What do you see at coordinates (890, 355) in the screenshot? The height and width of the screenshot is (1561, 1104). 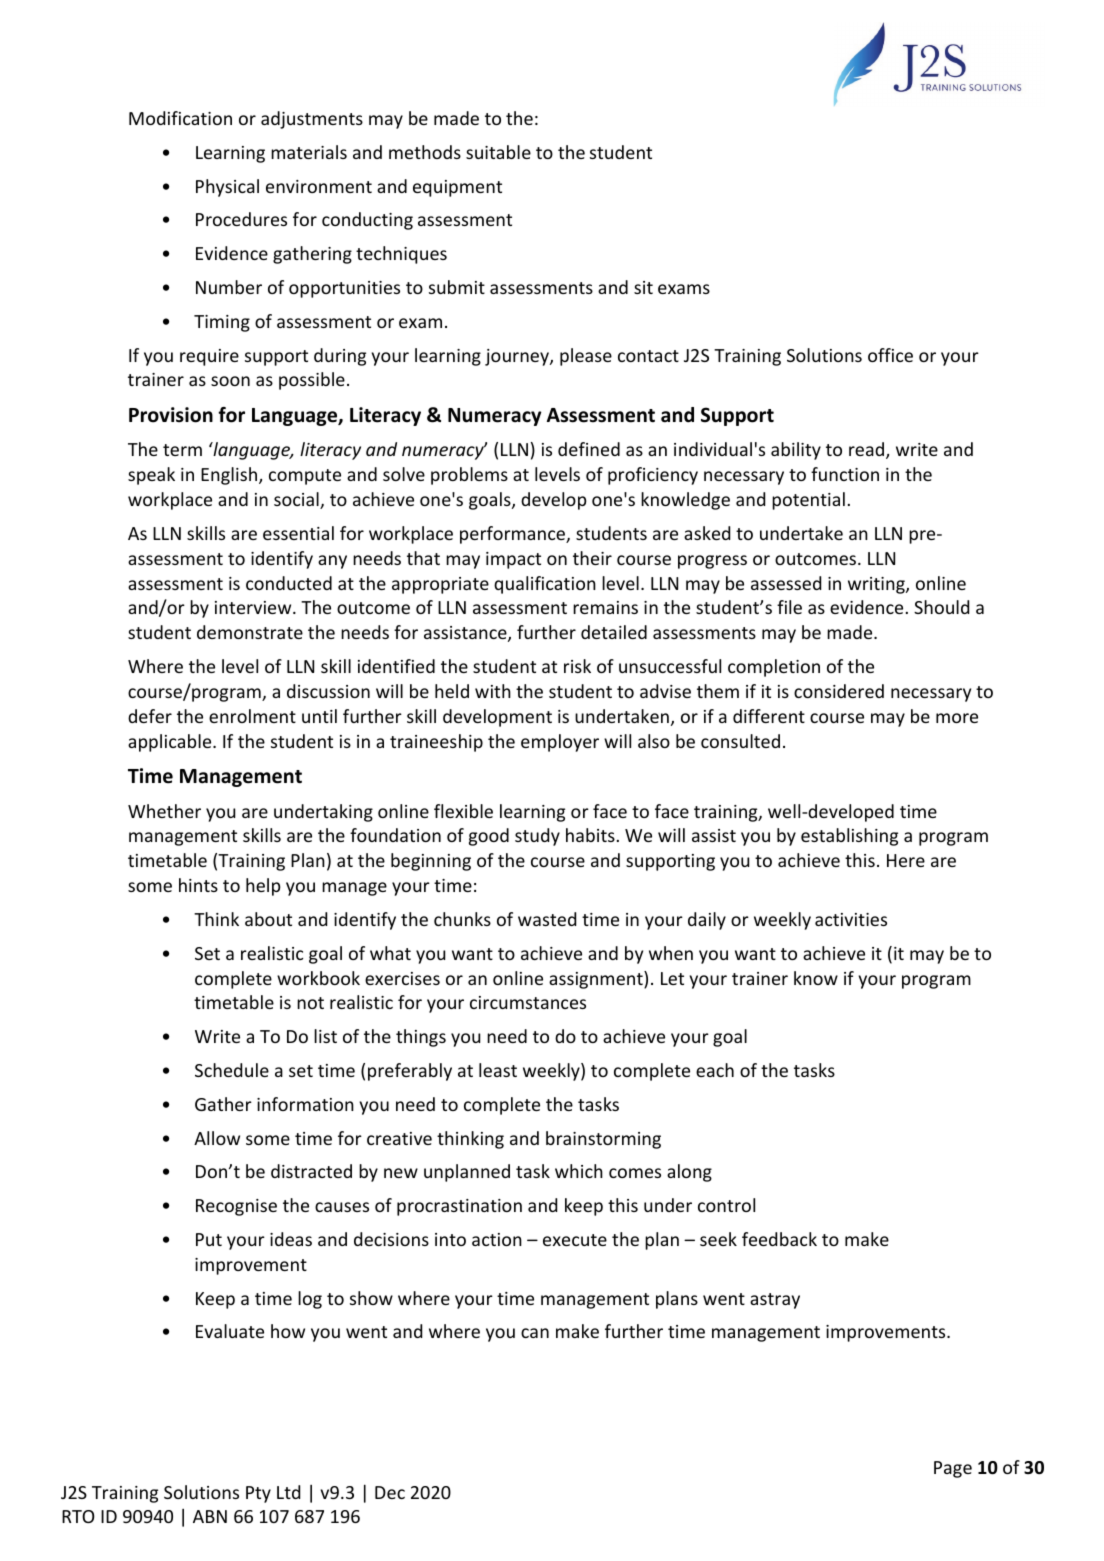 I see `office` at bounding box center [890, 355].
